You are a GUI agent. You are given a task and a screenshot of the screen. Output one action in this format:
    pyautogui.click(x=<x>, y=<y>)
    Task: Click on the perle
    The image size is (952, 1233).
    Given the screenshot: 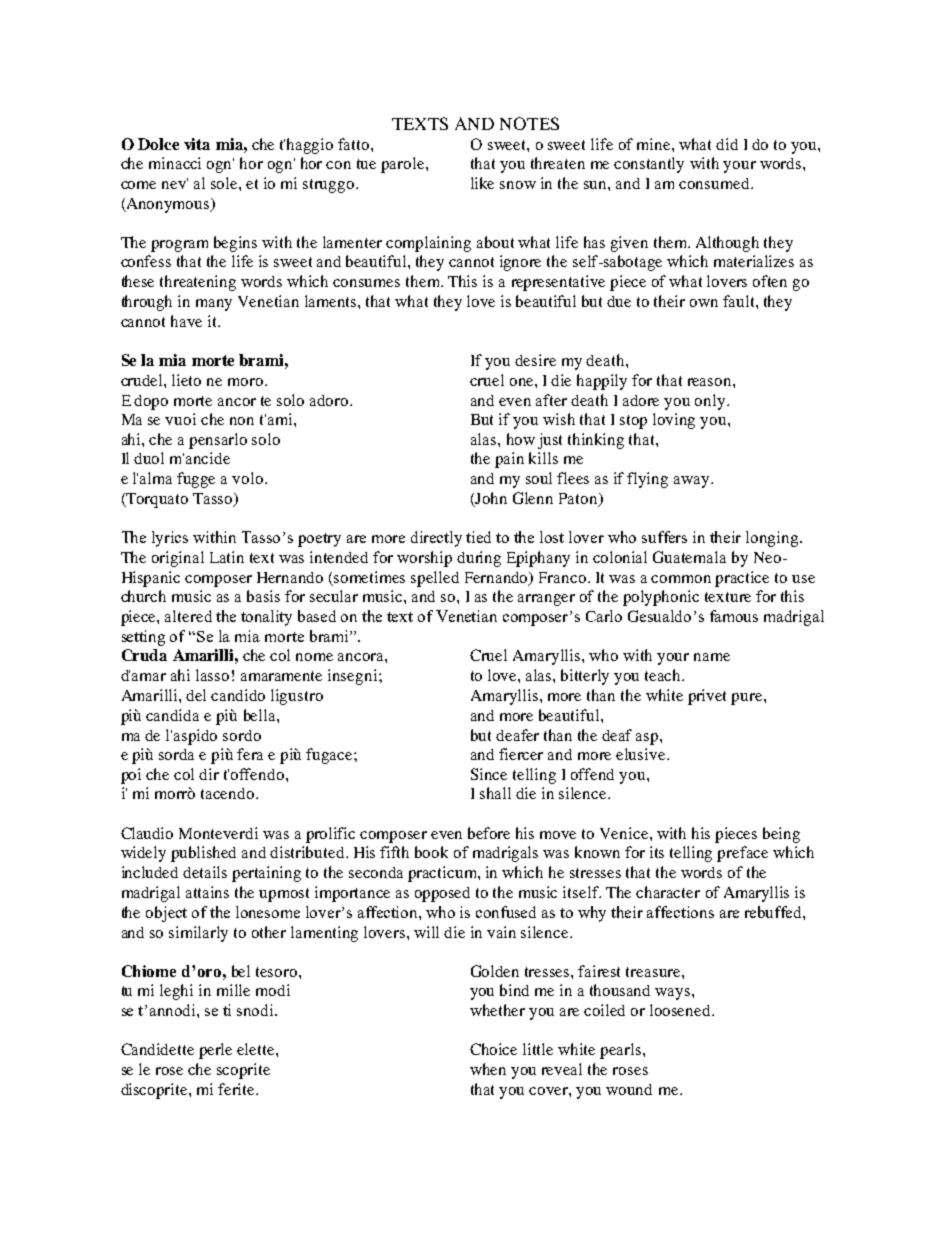 What is the action you would take?
    pyautogui.click(x=215, y=1051)
